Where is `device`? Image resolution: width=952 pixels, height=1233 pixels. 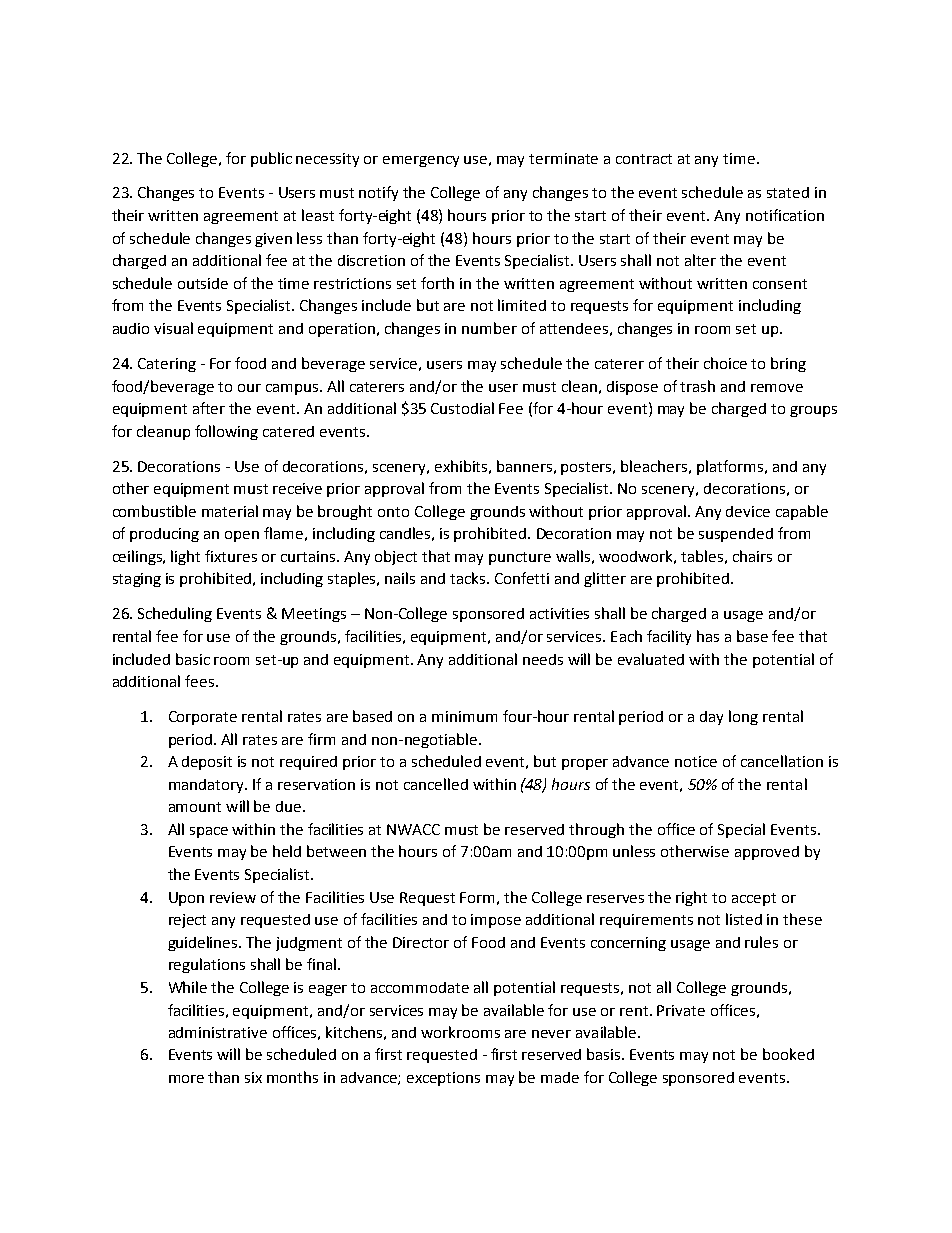
device is located at coordinates (748, 511).
